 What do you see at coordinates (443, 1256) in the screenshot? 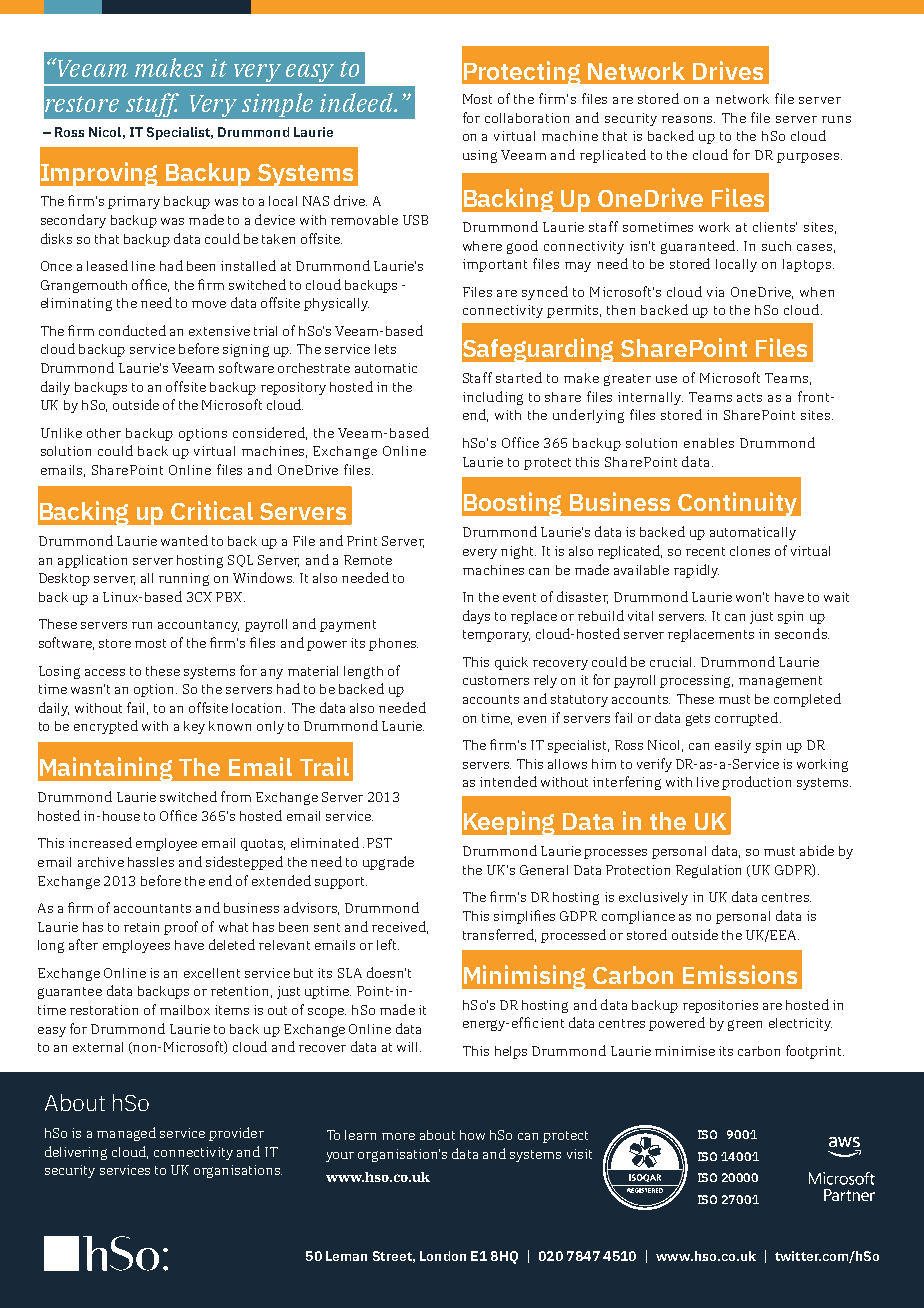
I see `London` at bounding box center [443, 1256].
